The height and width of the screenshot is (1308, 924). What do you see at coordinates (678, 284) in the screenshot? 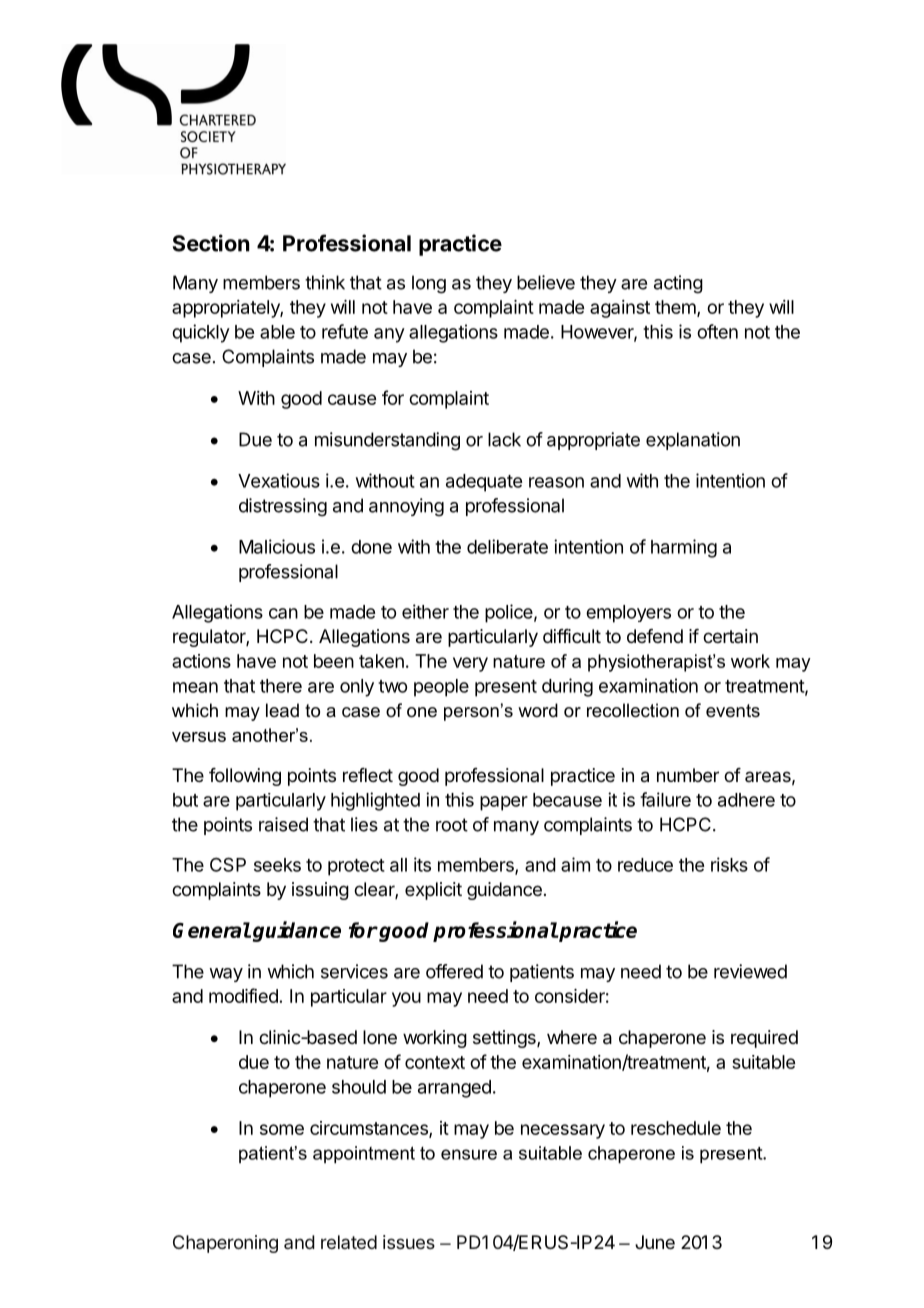
I see `acting` at bounding box center [678, 284].
